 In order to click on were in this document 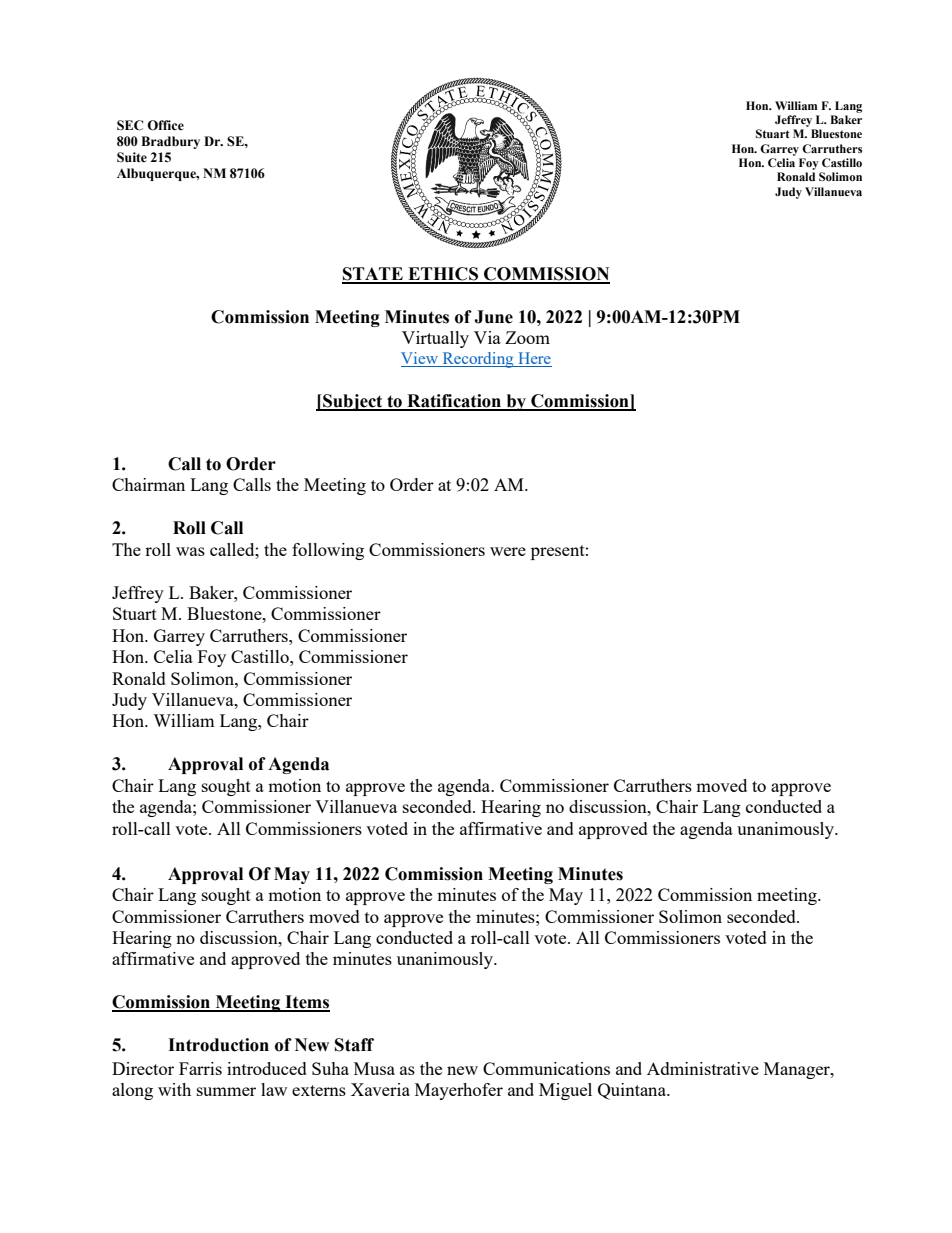, I will do `click(508, 551)`.
